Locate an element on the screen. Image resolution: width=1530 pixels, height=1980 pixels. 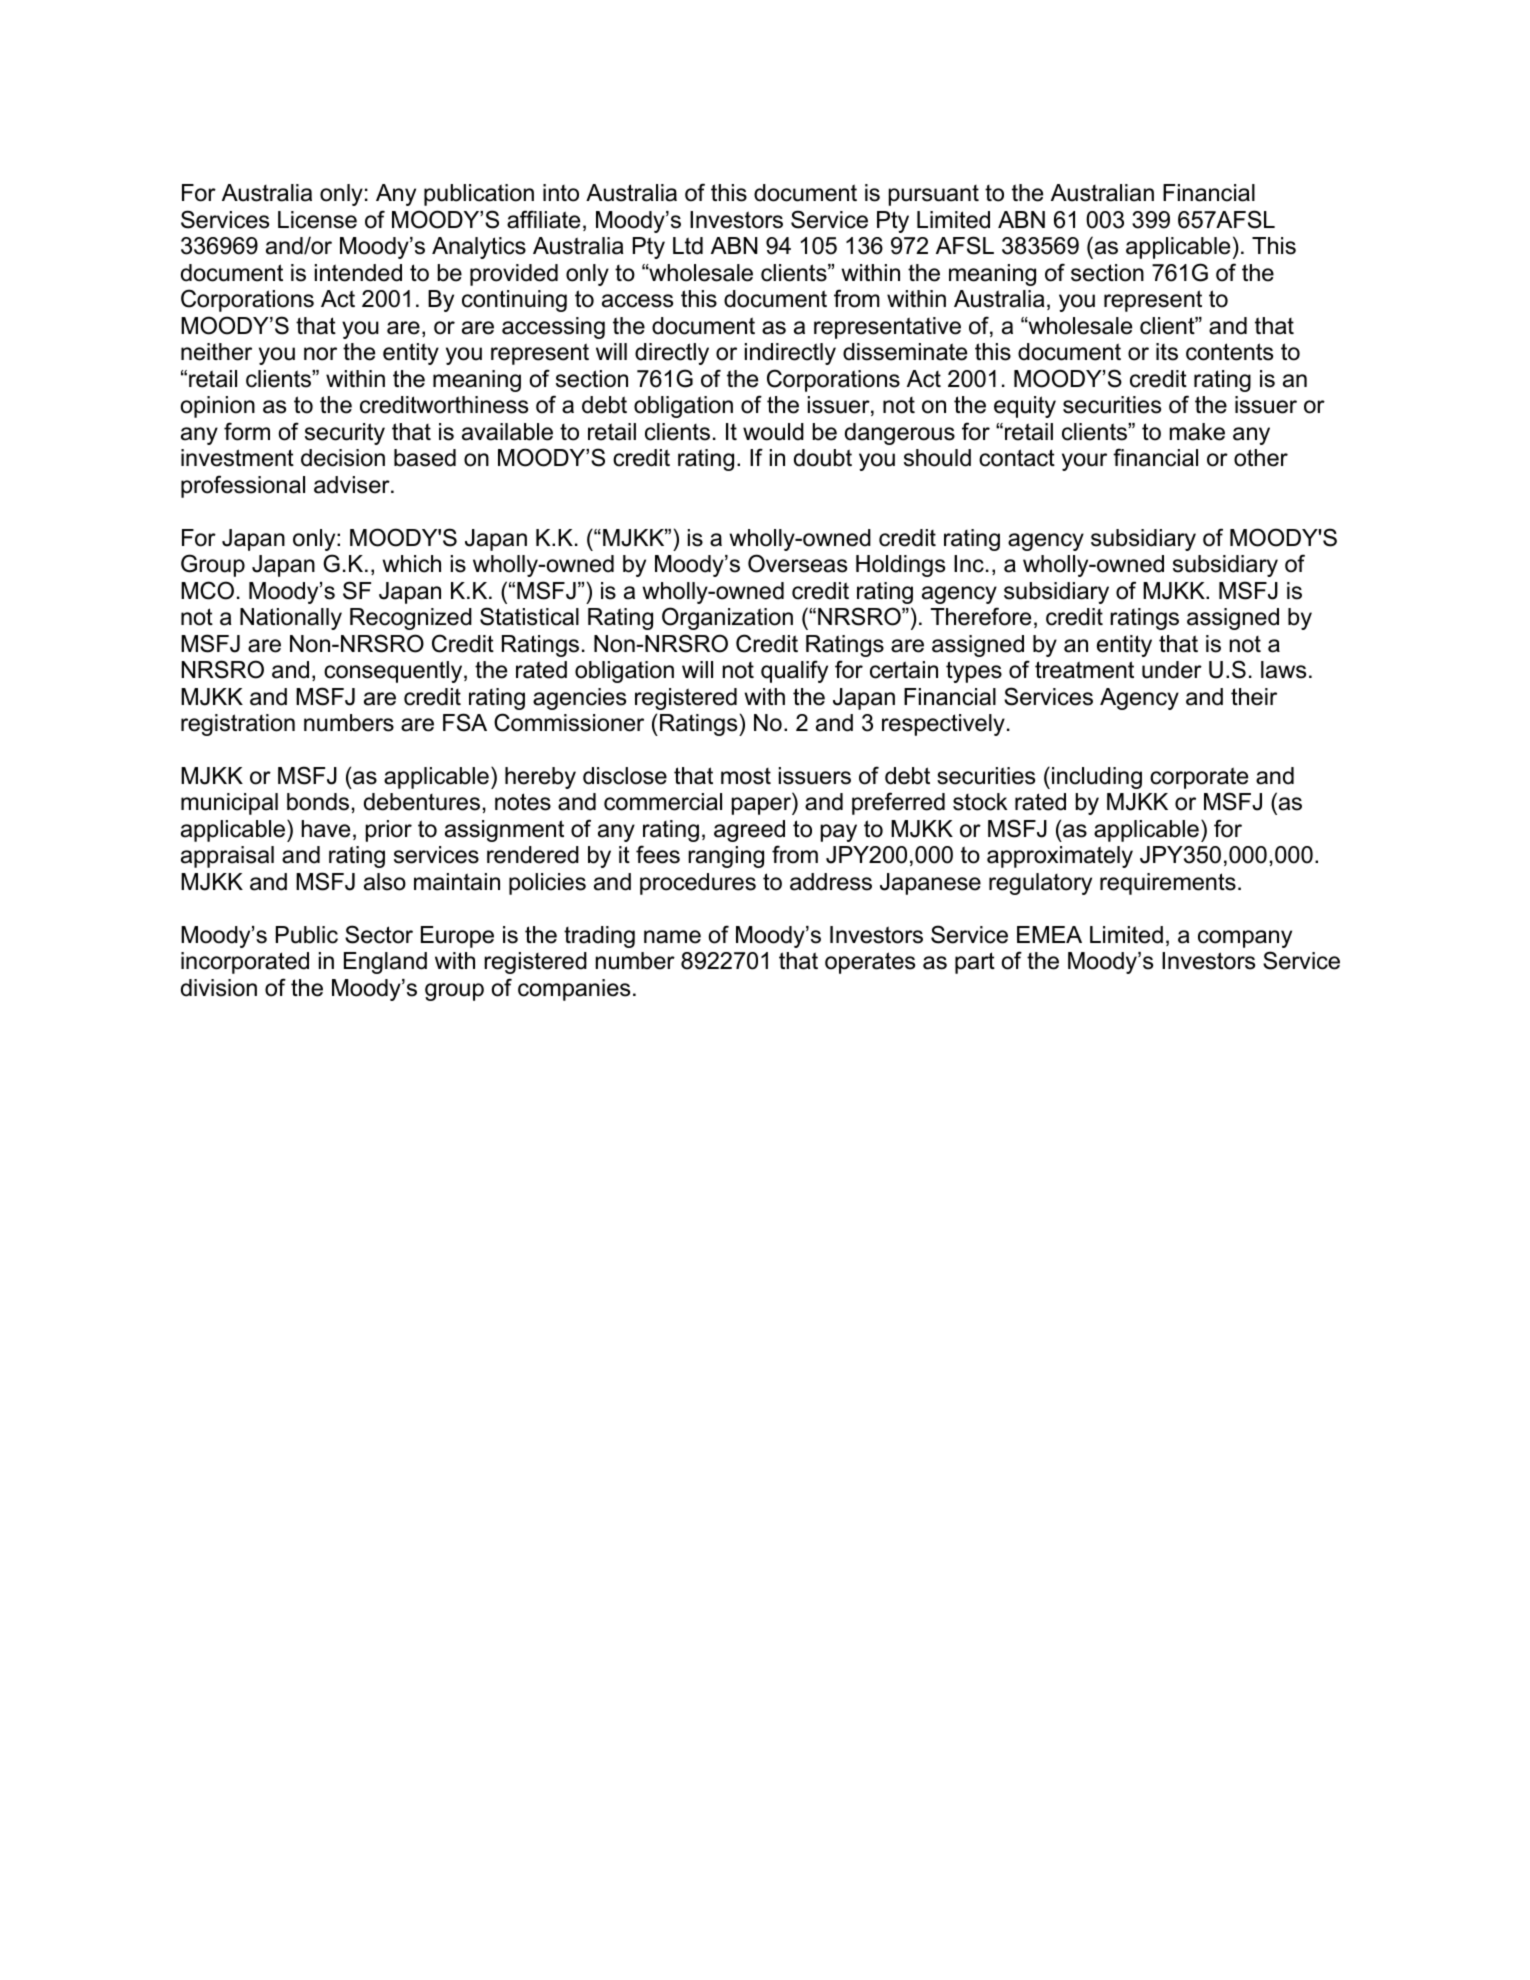
Nationally is located at coordinates (291, 619).
